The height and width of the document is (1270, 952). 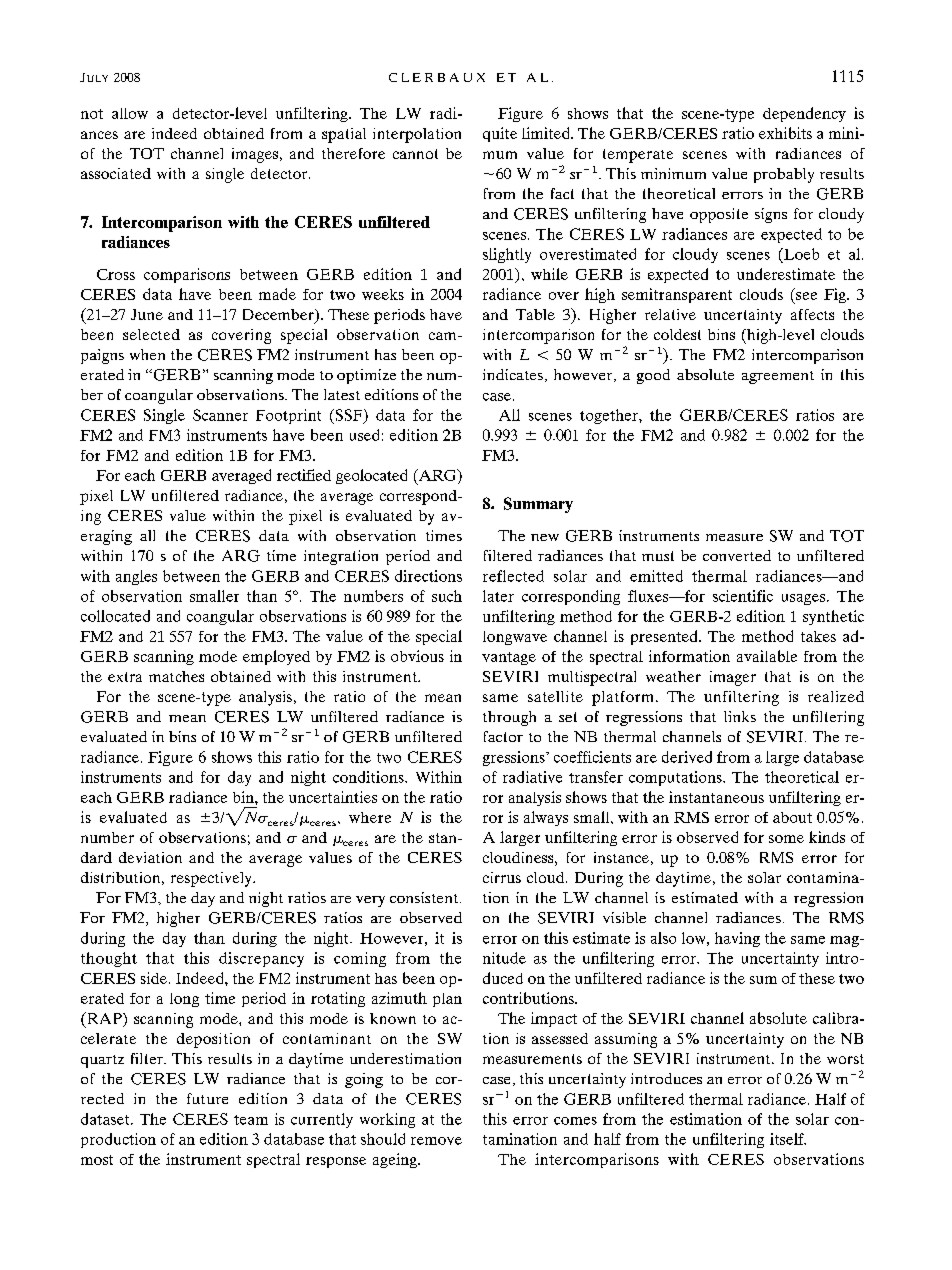 What do you see at coordinates (255, 155) in the document?
I see `images` at bounding box center [255, 155].
